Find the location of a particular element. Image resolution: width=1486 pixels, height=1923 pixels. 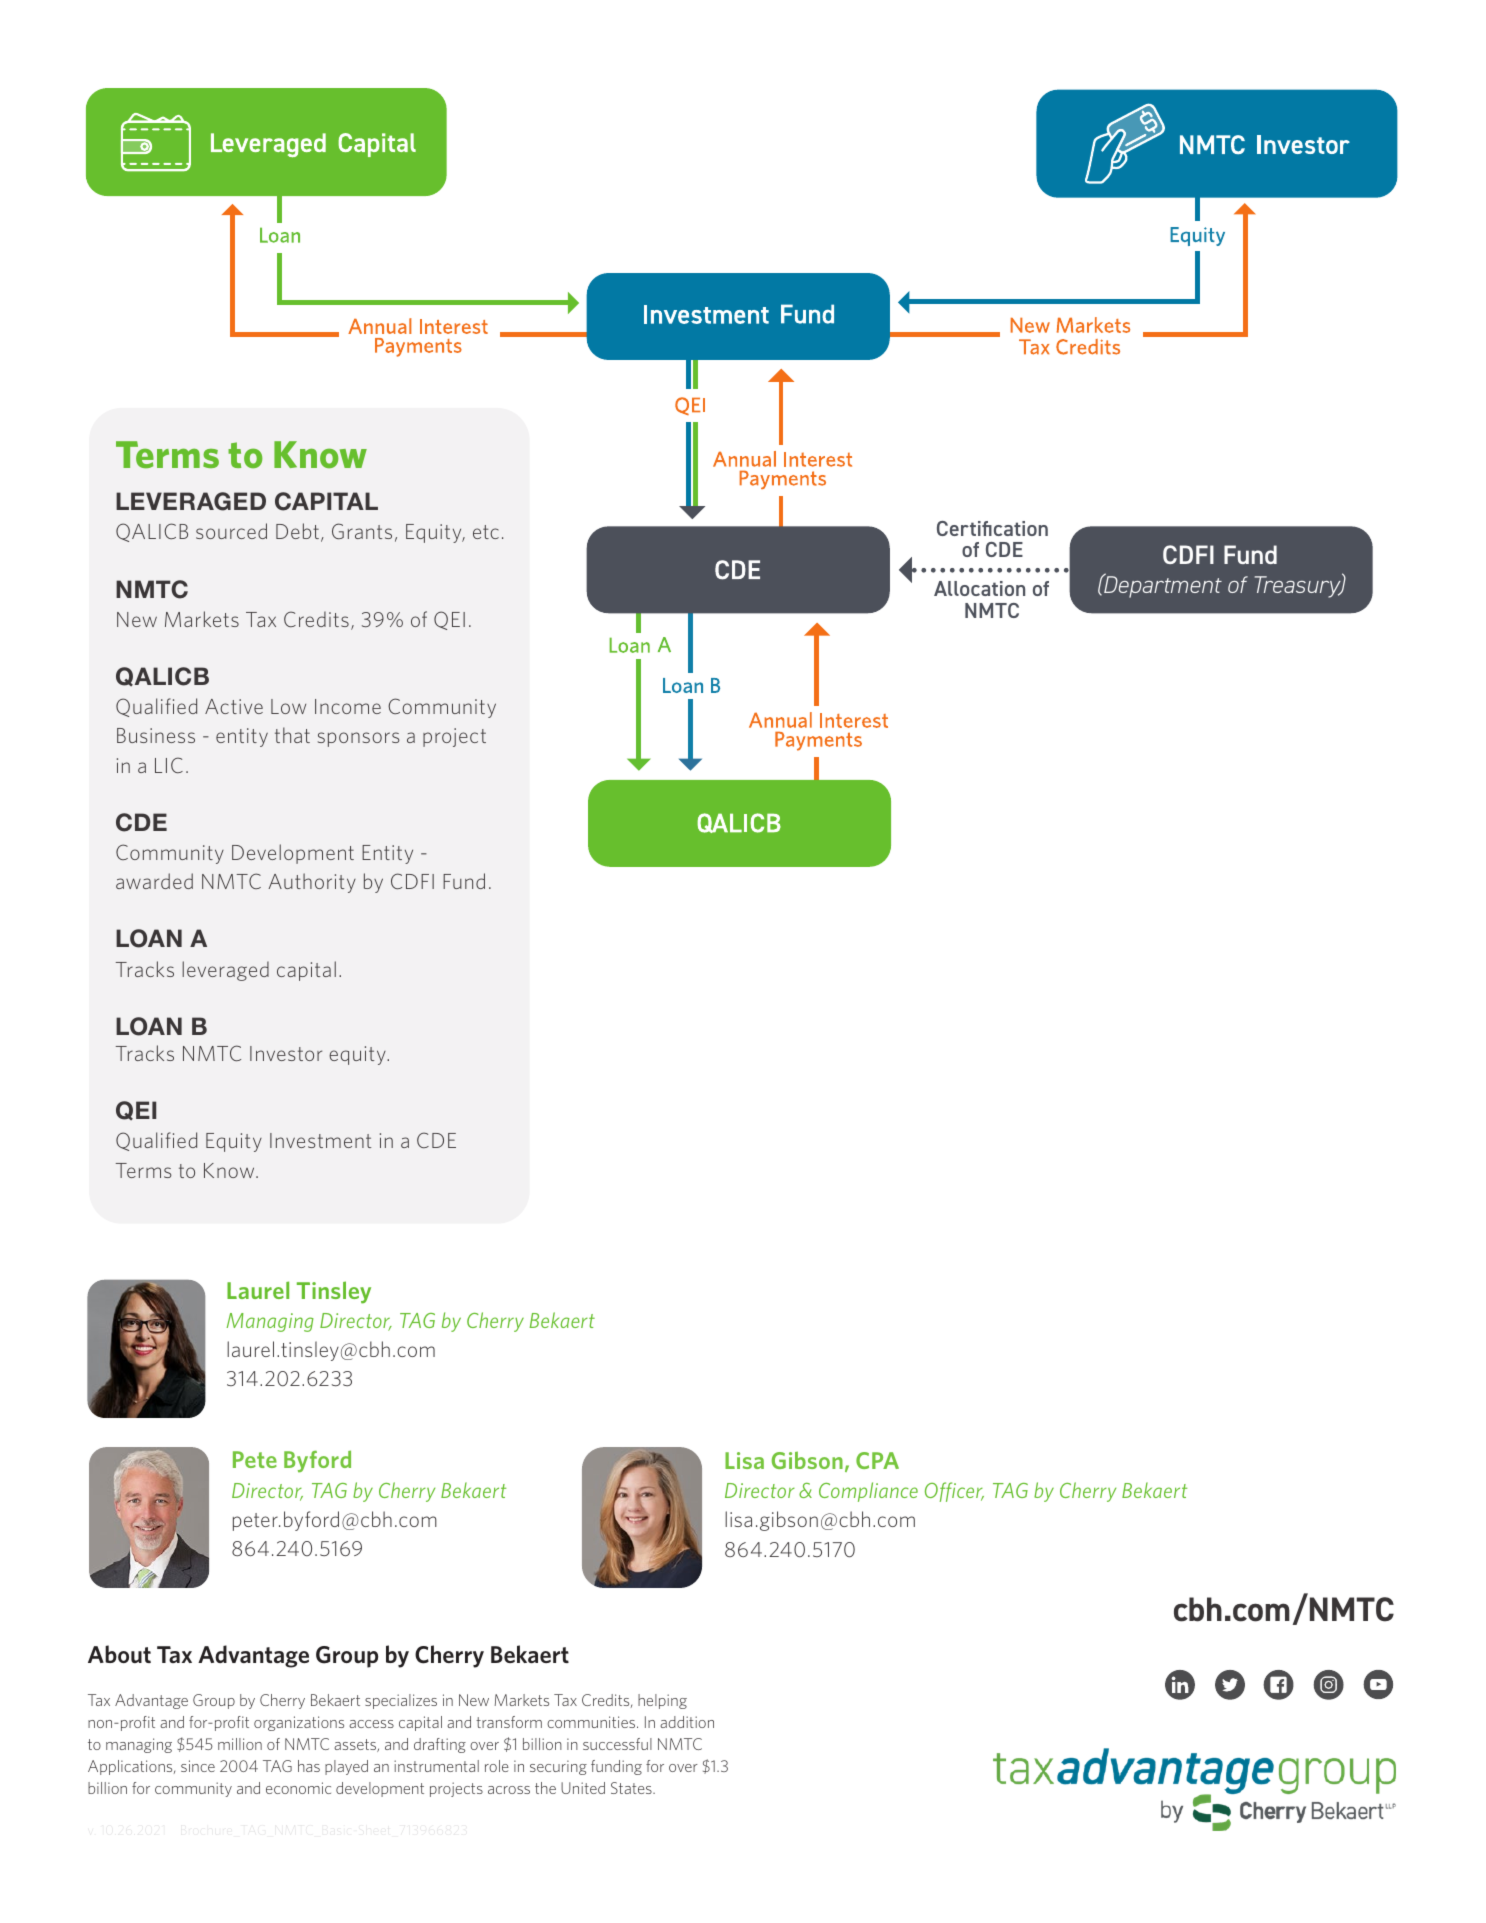

Department is located at coordinates (1162, 586).
